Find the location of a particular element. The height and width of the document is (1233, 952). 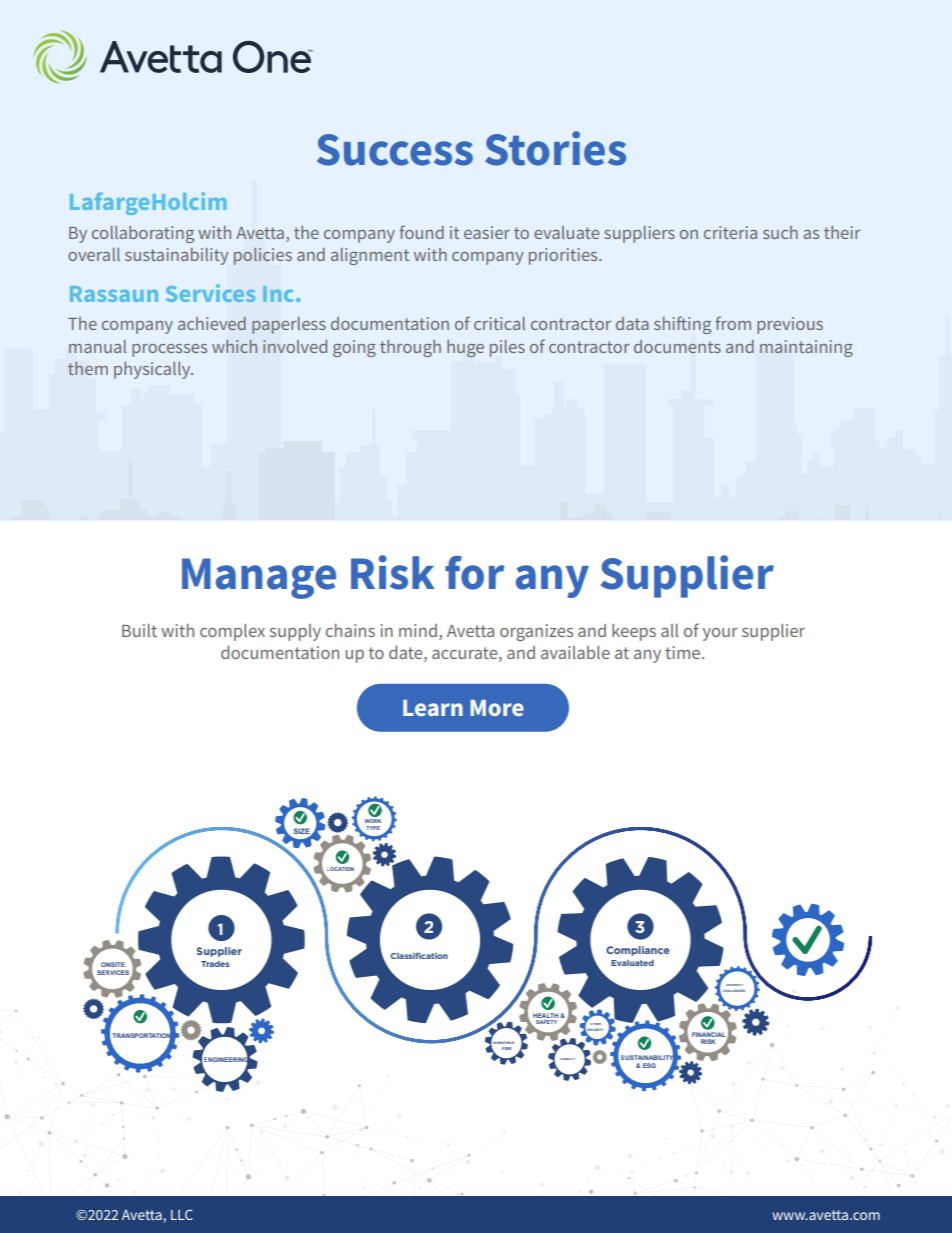

LOCATION is located at coordinates (340, 869).
